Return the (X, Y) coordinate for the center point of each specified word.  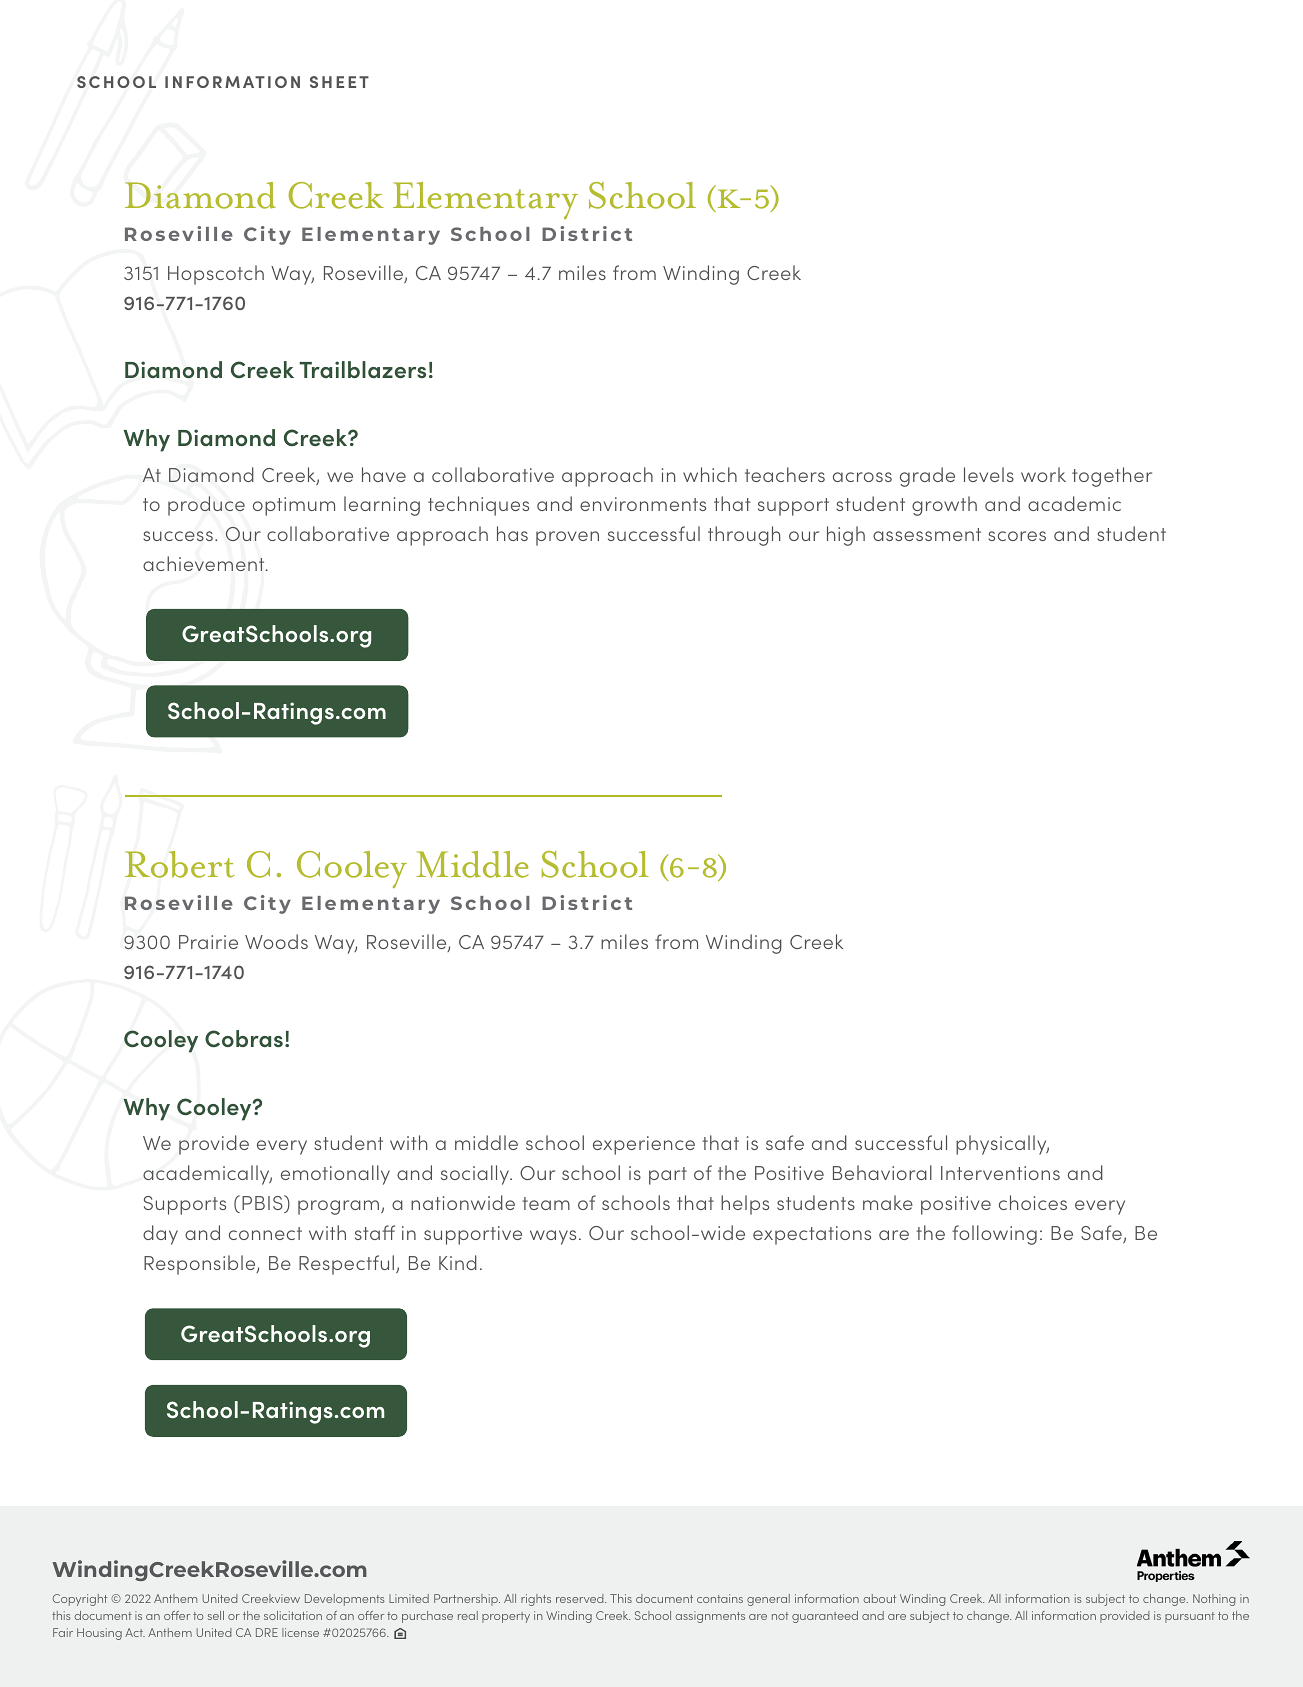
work (1043, 474)
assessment (927, 534)
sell (216, 1615)
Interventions (1000, 1173)
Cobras (244, 1038)
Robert (179, 864)
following (994, 1235)
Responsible (201, 1265)
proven (567, 538)
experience (644, 1145)
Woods (276, 941)
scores (1017, 536)
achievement (205, 563)
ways (553, 1237)
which (710, 474)
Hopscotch (216, 275)
